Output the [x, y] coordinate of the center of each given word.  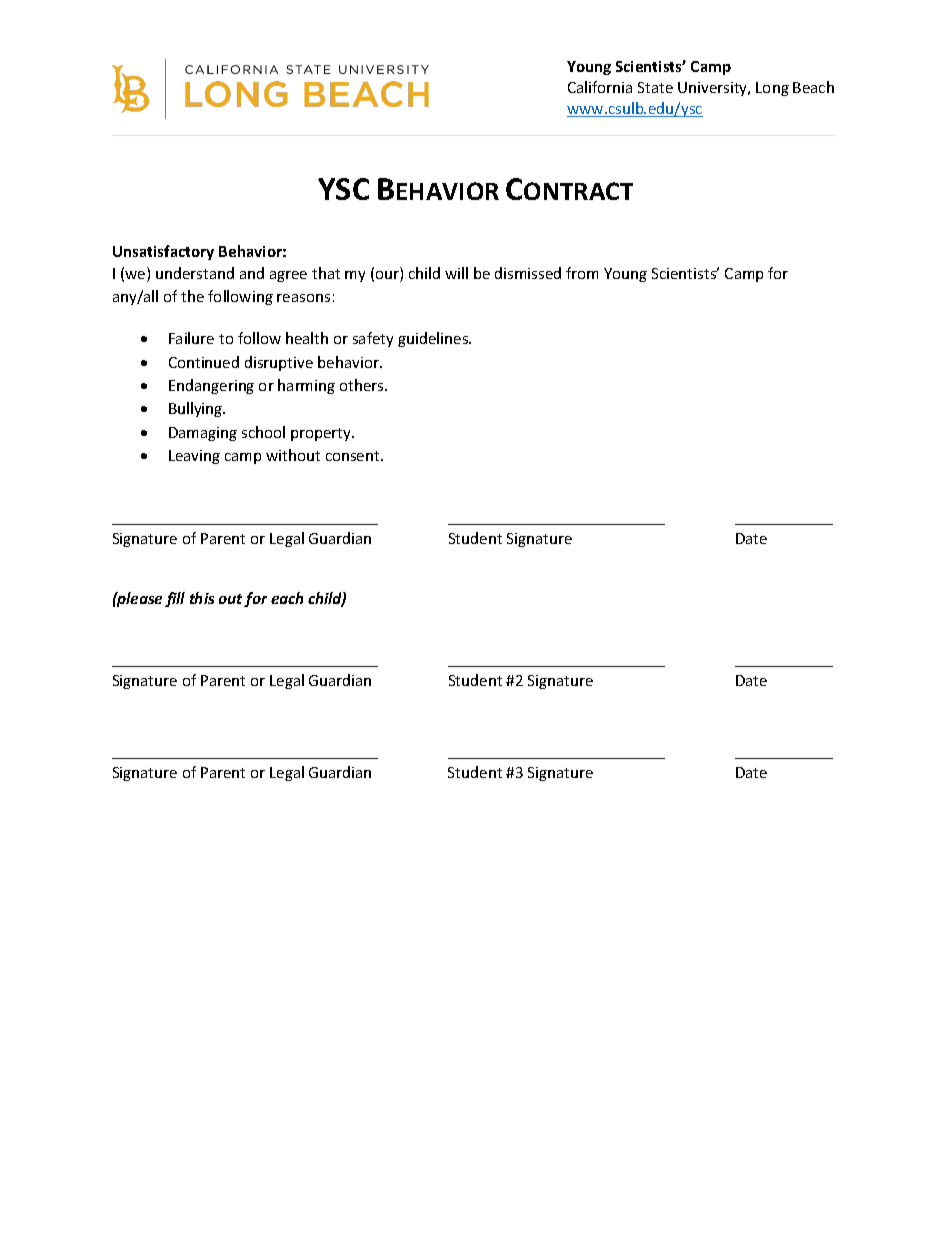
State [655, 87]
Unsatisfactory [163, 252]
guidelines [434, 339]
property [322, 434]
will [456, 273]
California [600, 87]
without [293, 455]
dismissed [528, 273]
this [202, 598]
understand [195, 273]
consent [354, 456]
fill [175, 599]
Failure [191, 338]
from [582, 273]
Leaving [194, 457]
